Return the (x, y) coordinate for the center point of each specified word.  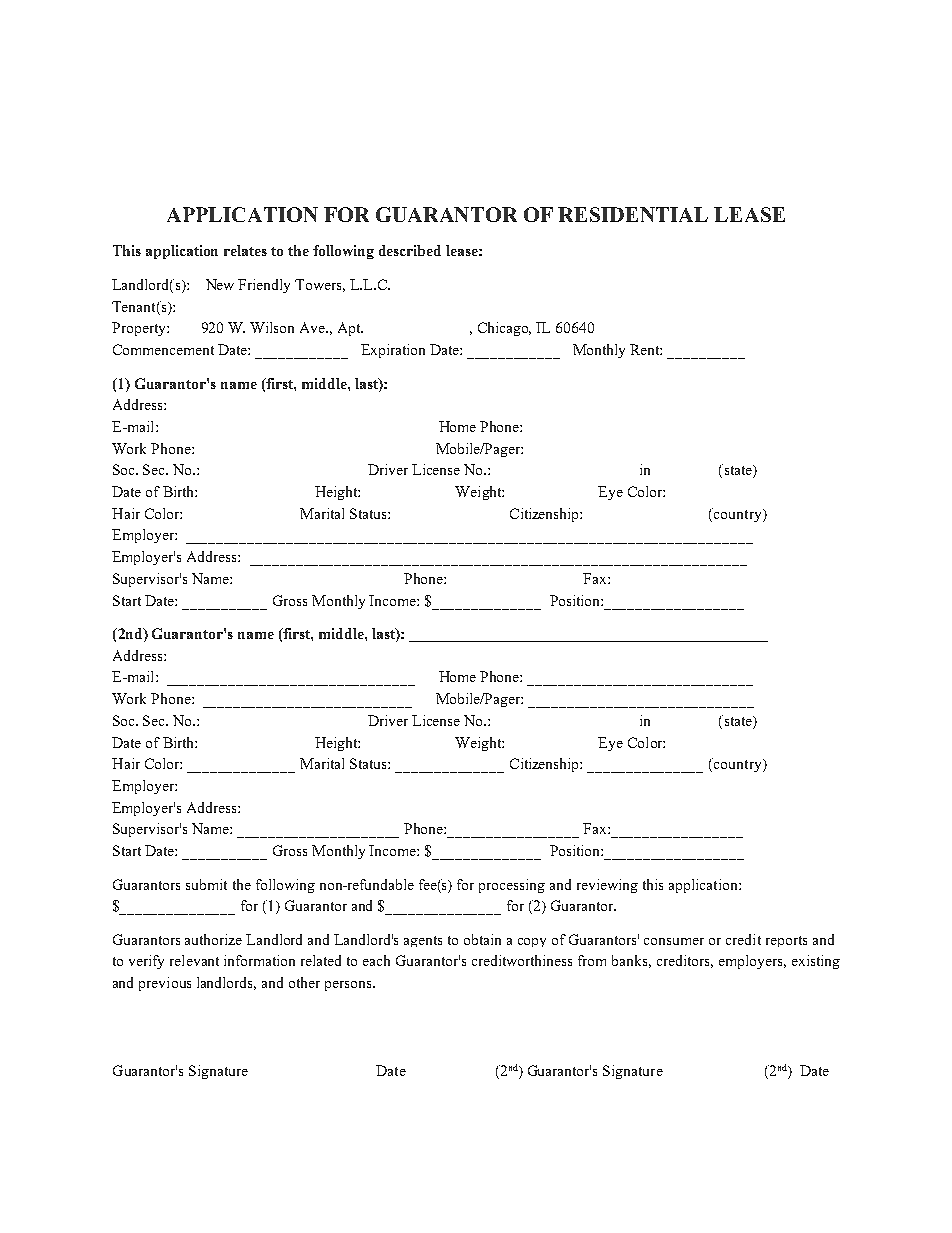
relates (245, 250)
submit (206, 884)
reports (786, 941)
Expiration (393, 351)
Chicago (504, 329)
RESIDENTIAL (633, 214)
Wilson (272, 327)
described (410, 250)
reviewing (607, 886)
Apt (350, 329)
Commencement (163, 349)
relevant (194, 960)
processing (512, 886)
